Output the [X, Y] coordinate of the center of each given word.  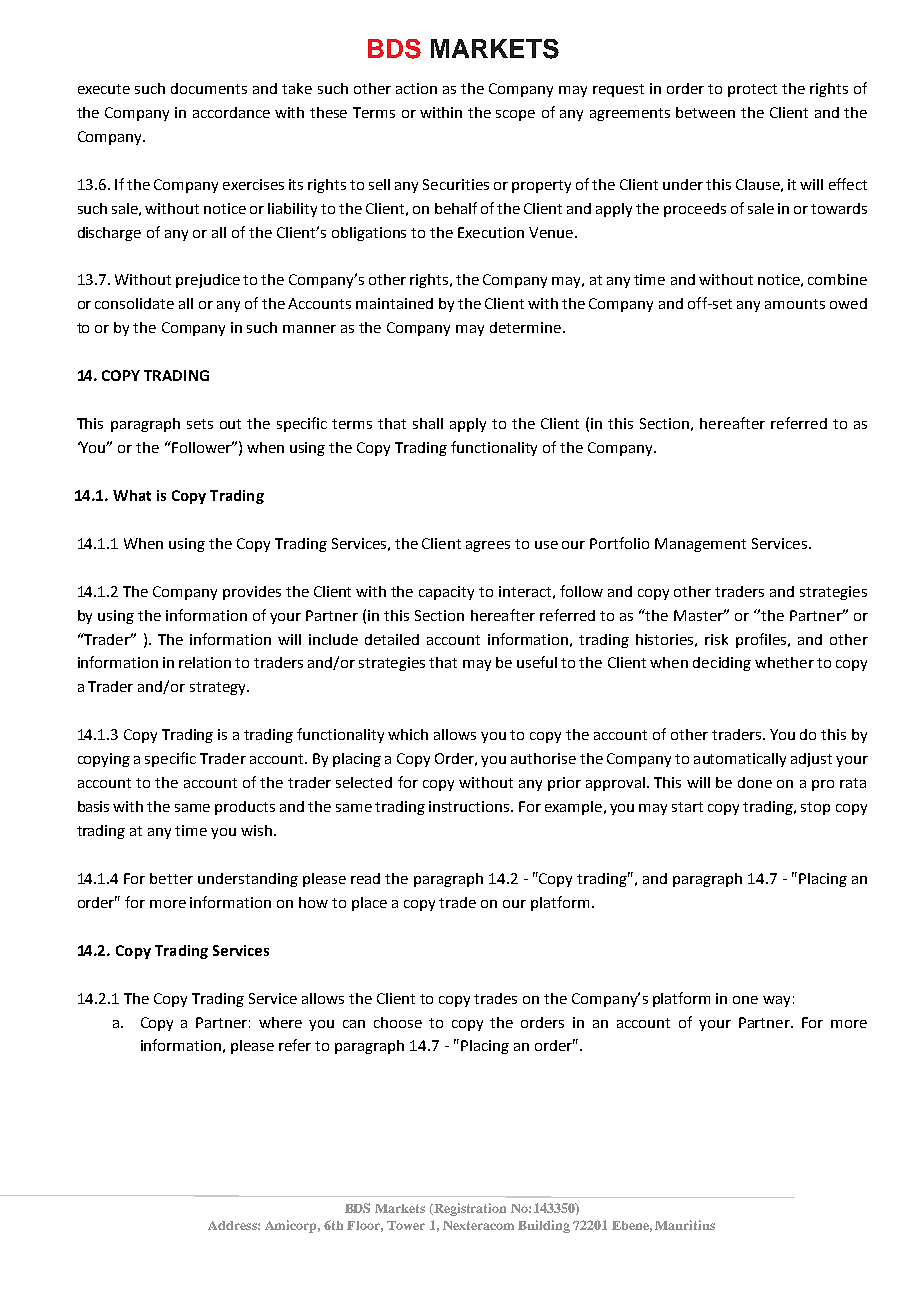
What [132, 495]
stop [815, 808]
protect [752, 90]
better [171, 878]
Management [700, 545]
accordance [231, 112]
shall [428, 423]
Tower [406, 1225]
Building [544, 1226]
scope [515, 115]
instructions [470, 806]
